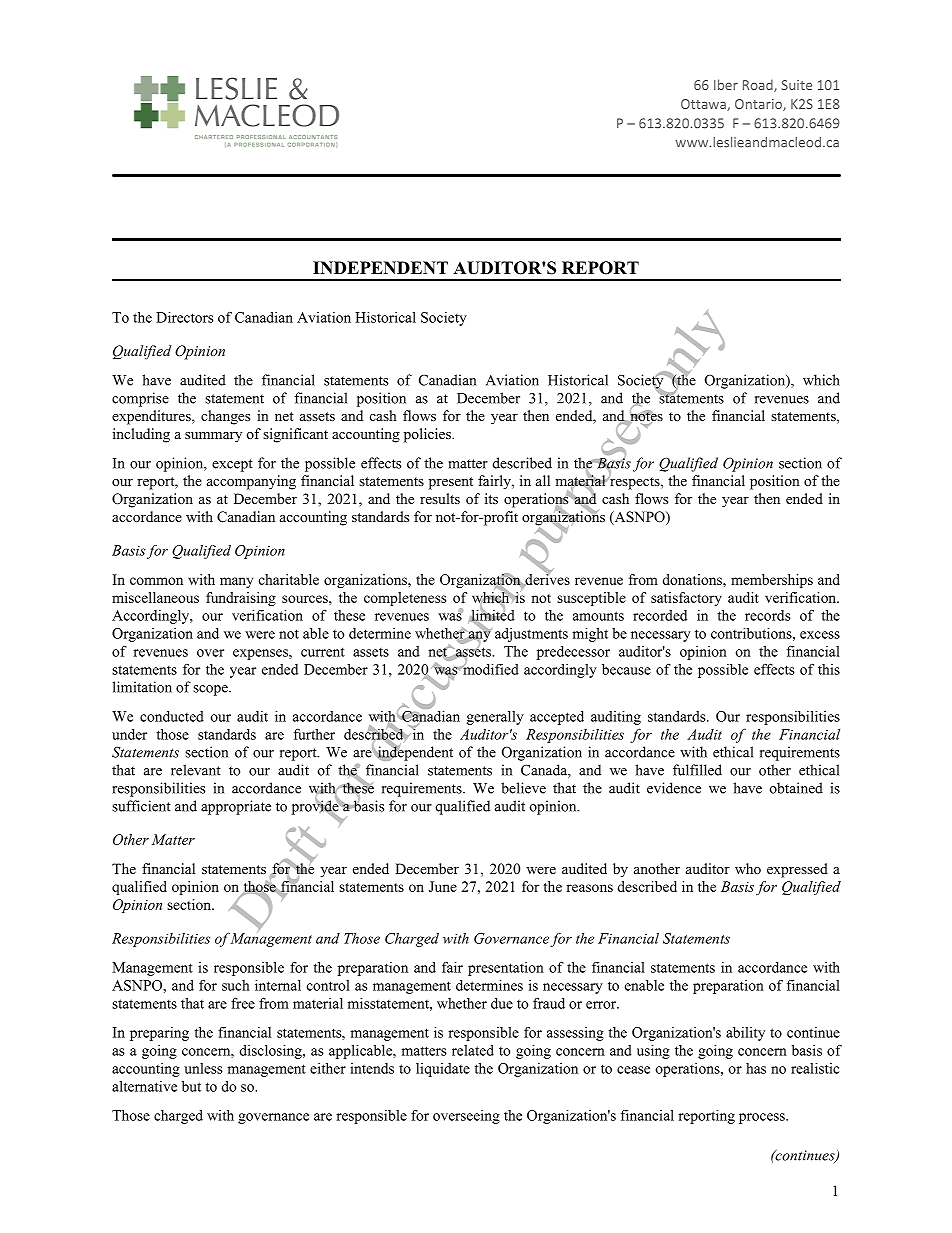 The image size is (952, 1233). Describe the element at coordinates (428, 435) in the screenshot. I see `policies` at that location.
